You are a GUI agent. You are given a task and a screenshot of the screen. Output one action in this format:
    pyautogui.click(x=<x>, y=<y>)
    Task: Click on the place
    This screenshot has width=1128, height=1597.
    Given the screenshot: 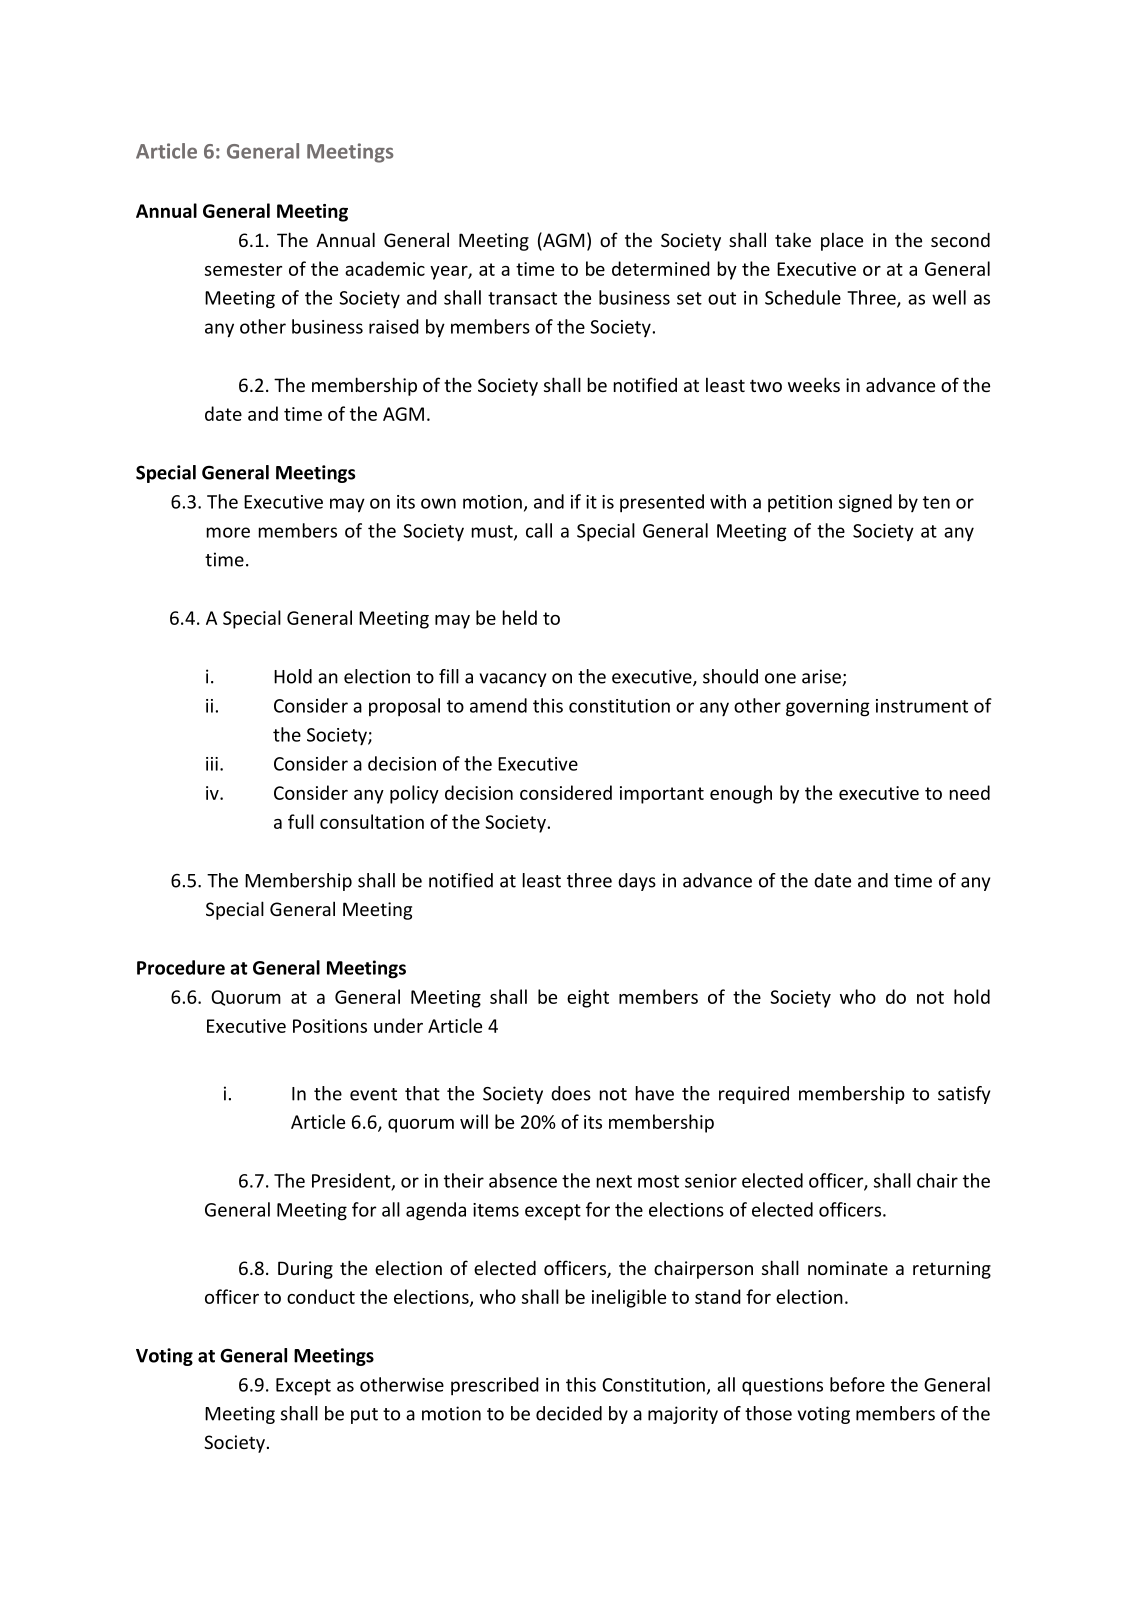 What is the action you would take?
    pyautogui.click(x=842, y=241)
